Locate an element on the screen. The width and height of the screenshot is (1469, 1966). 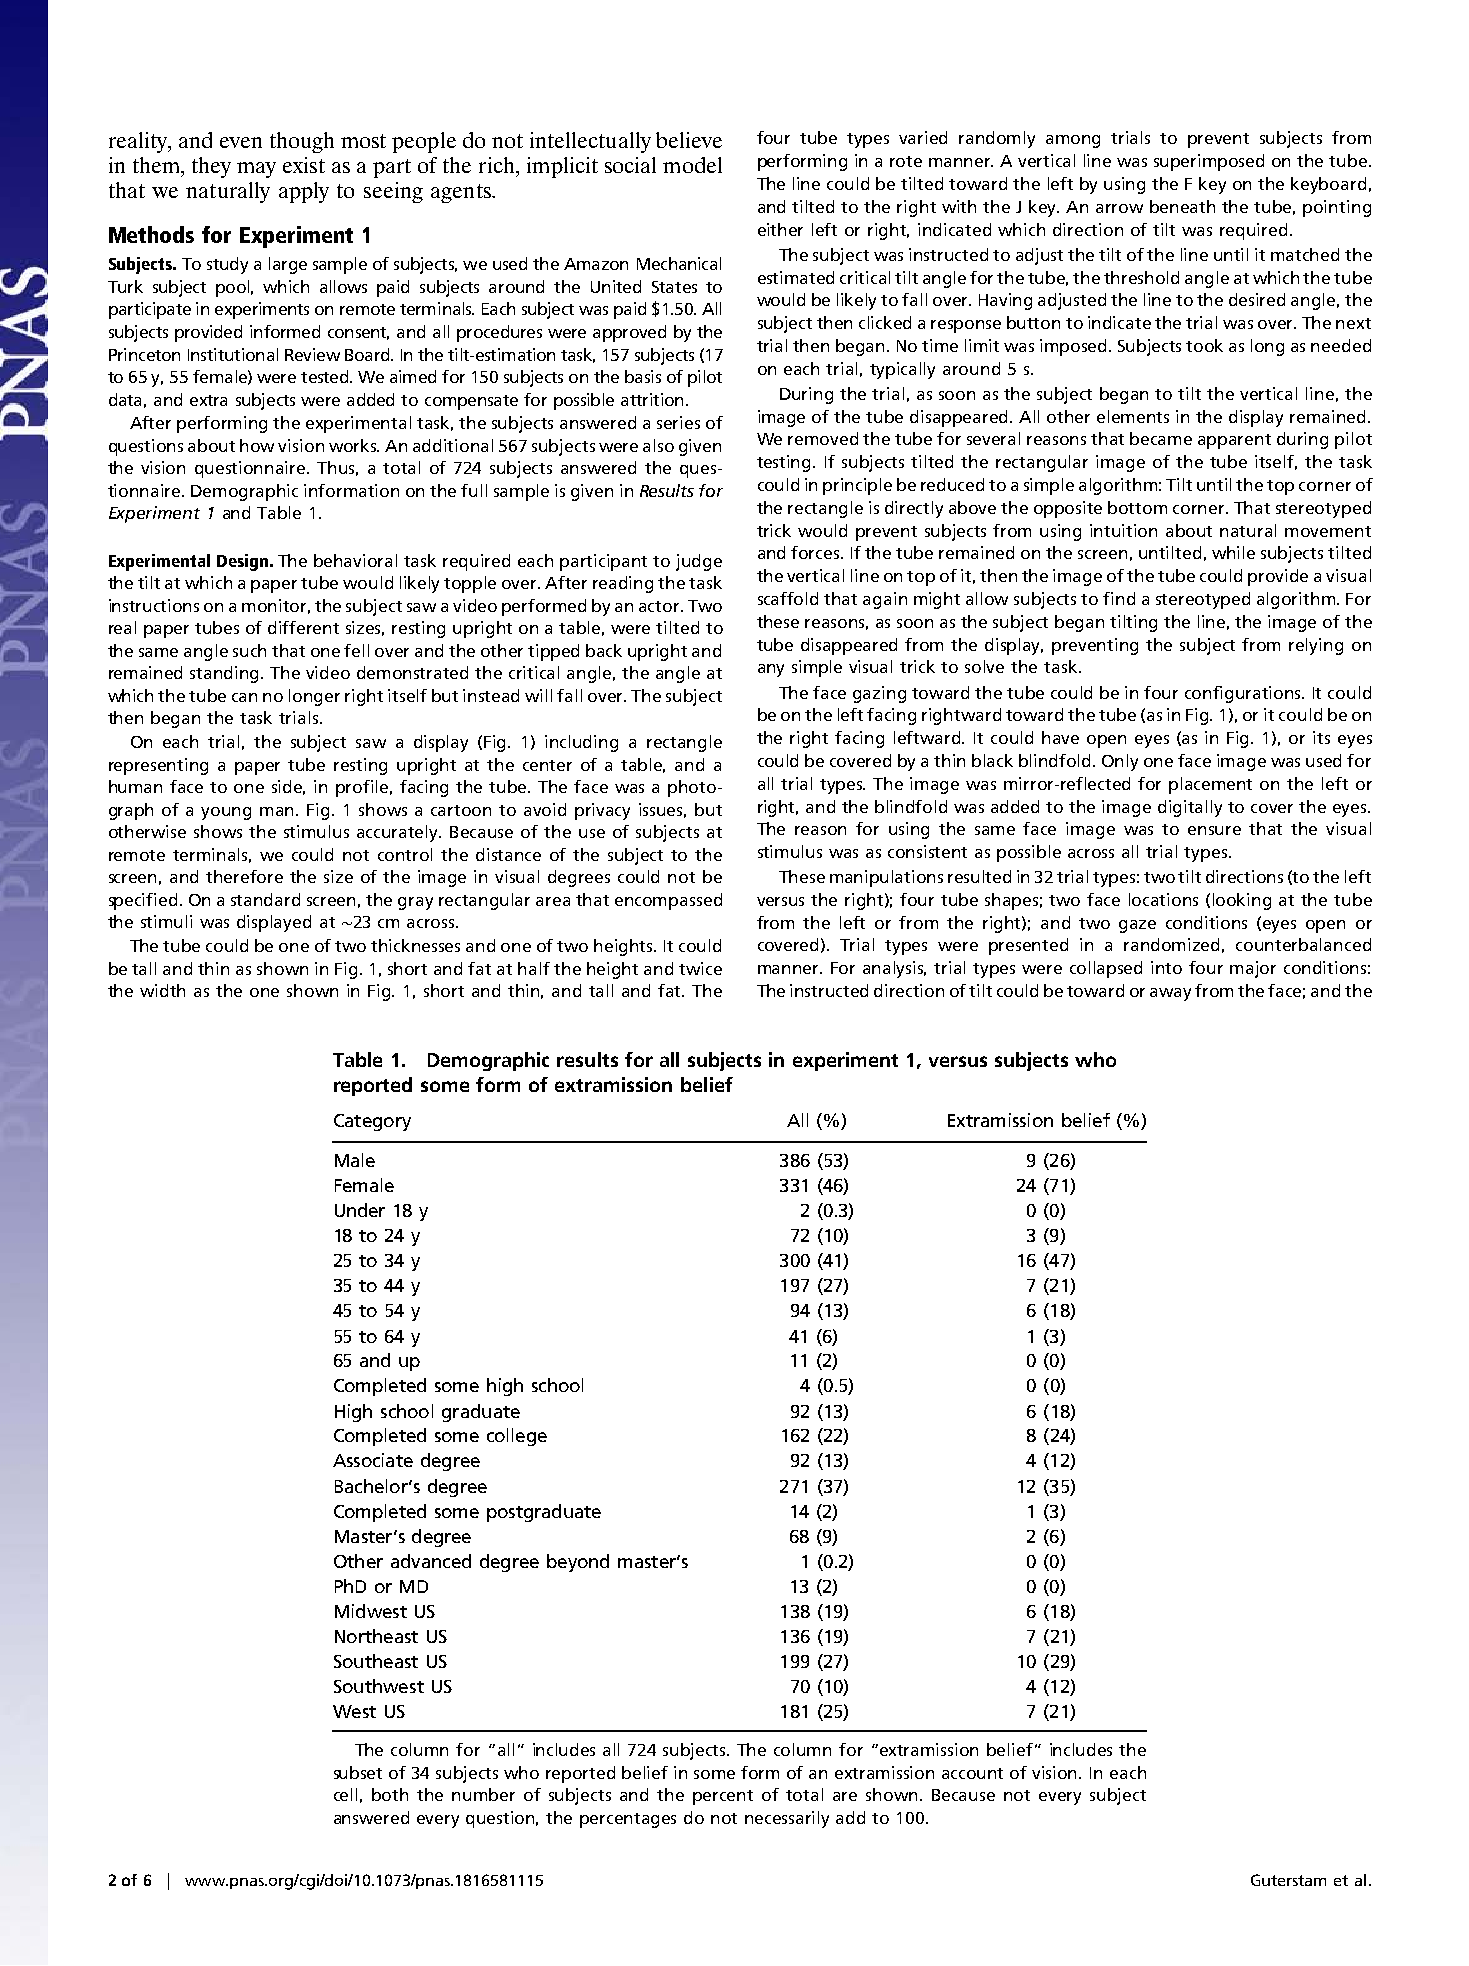
may is located at coordinates (256, 170).
